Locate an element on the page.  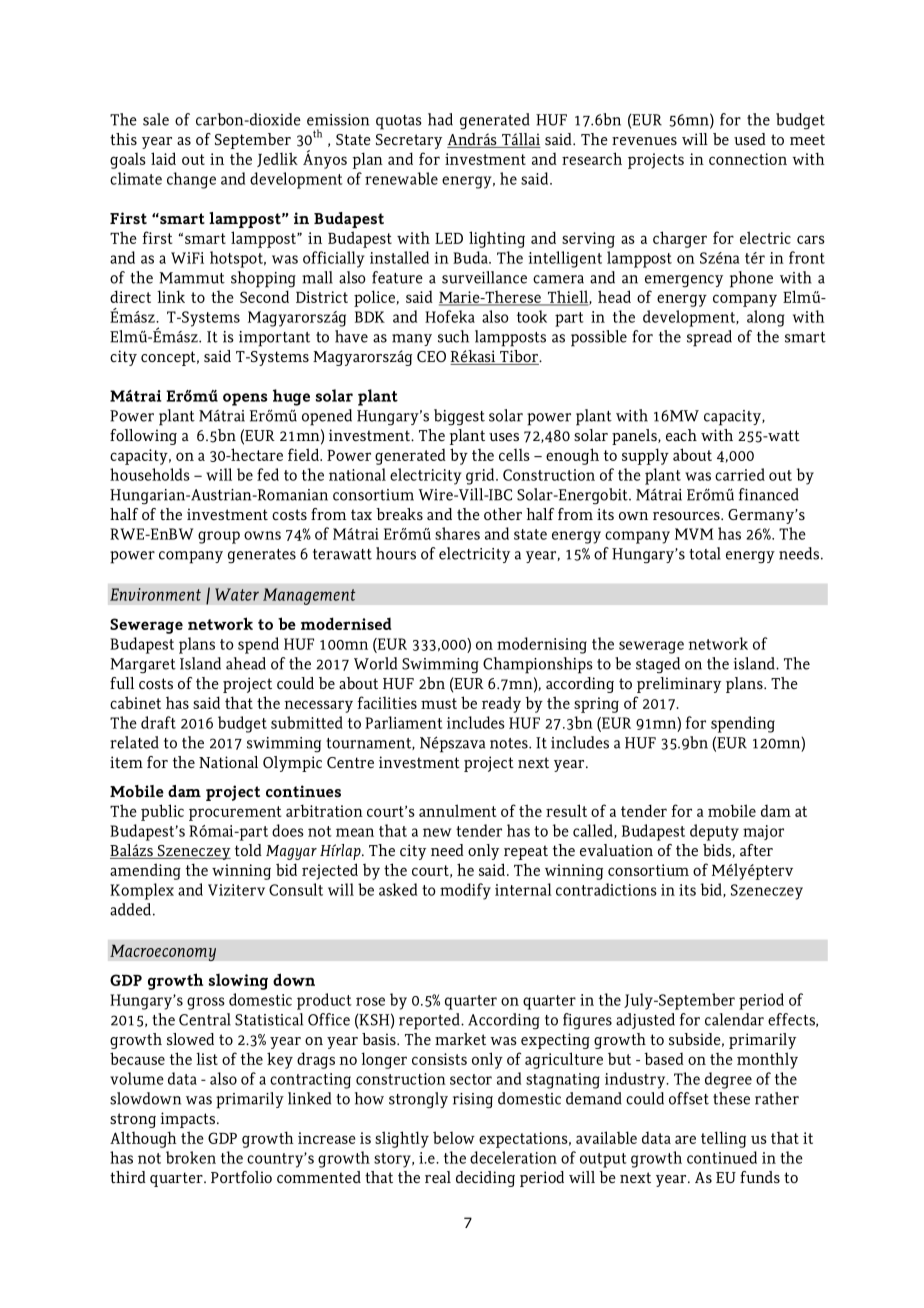
bids is located at coordinates (718, 851).
